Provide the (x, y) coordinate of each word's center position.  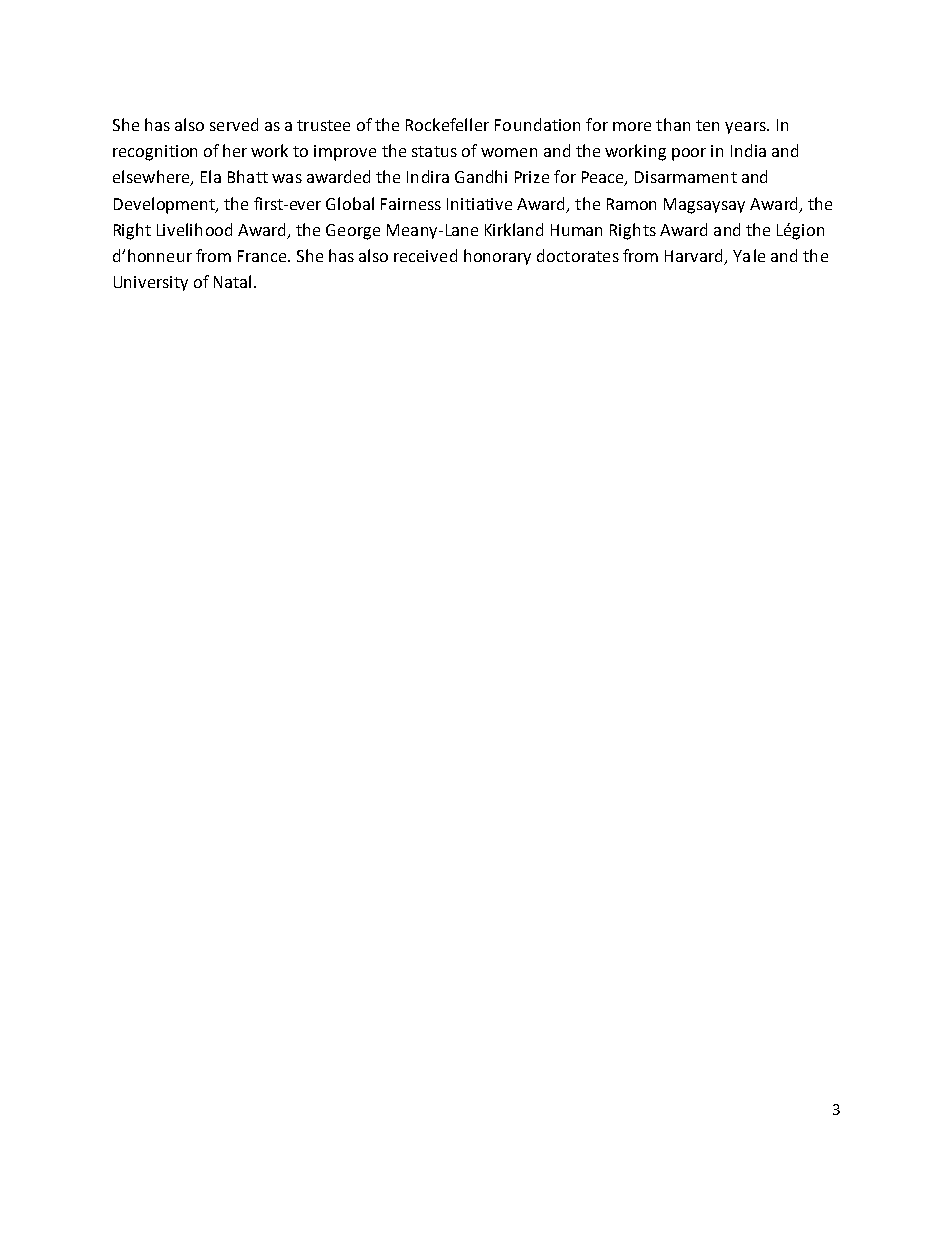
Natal (232, 281)
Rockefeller (447, 124)
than (673, 124)
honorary (497, 257)
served (234, 124)
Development (165, 205)
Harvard (693, 255)
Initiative (479, 204)
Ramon (631, 204)
